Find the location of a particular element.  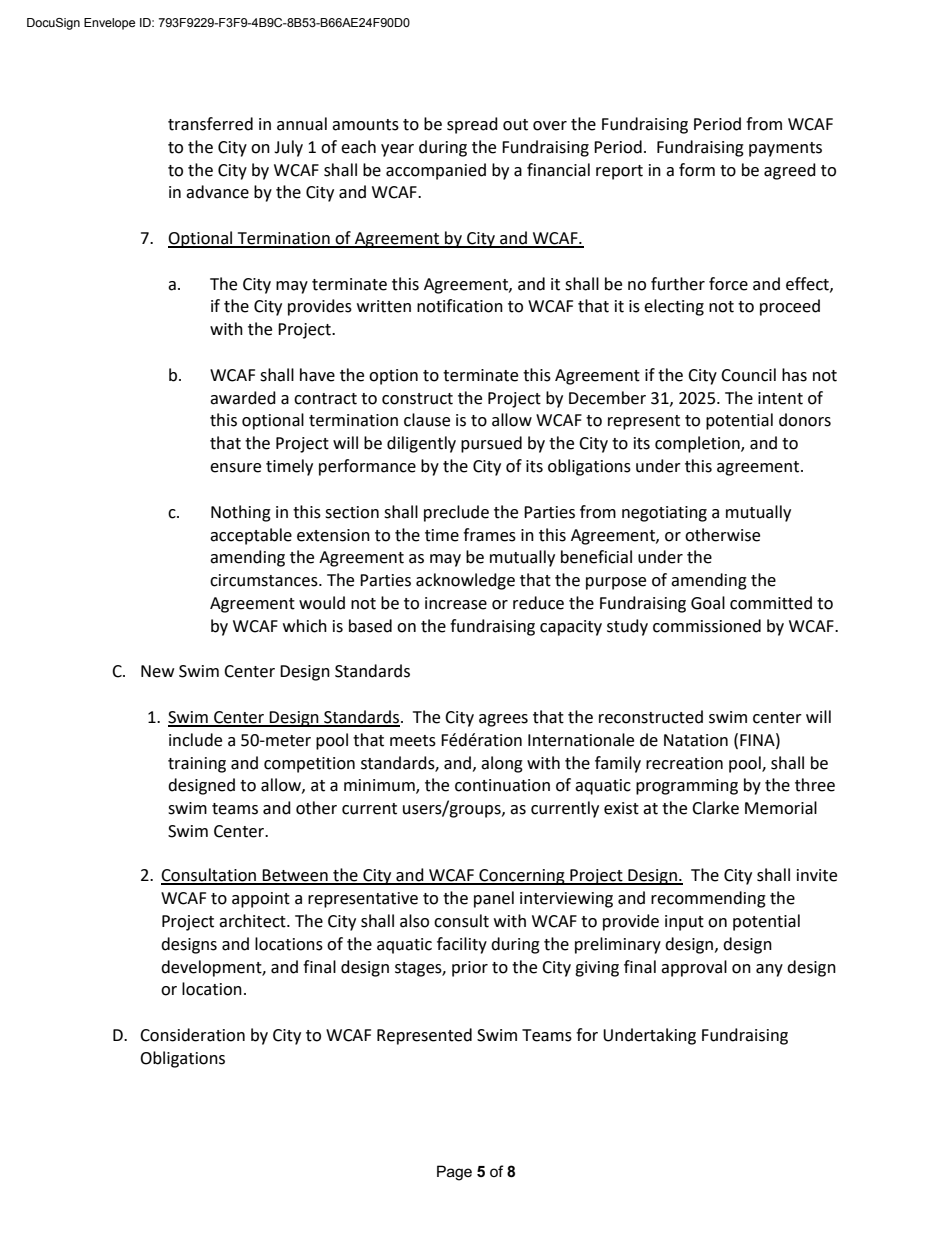

payments is located at coordinates (785, 149).
